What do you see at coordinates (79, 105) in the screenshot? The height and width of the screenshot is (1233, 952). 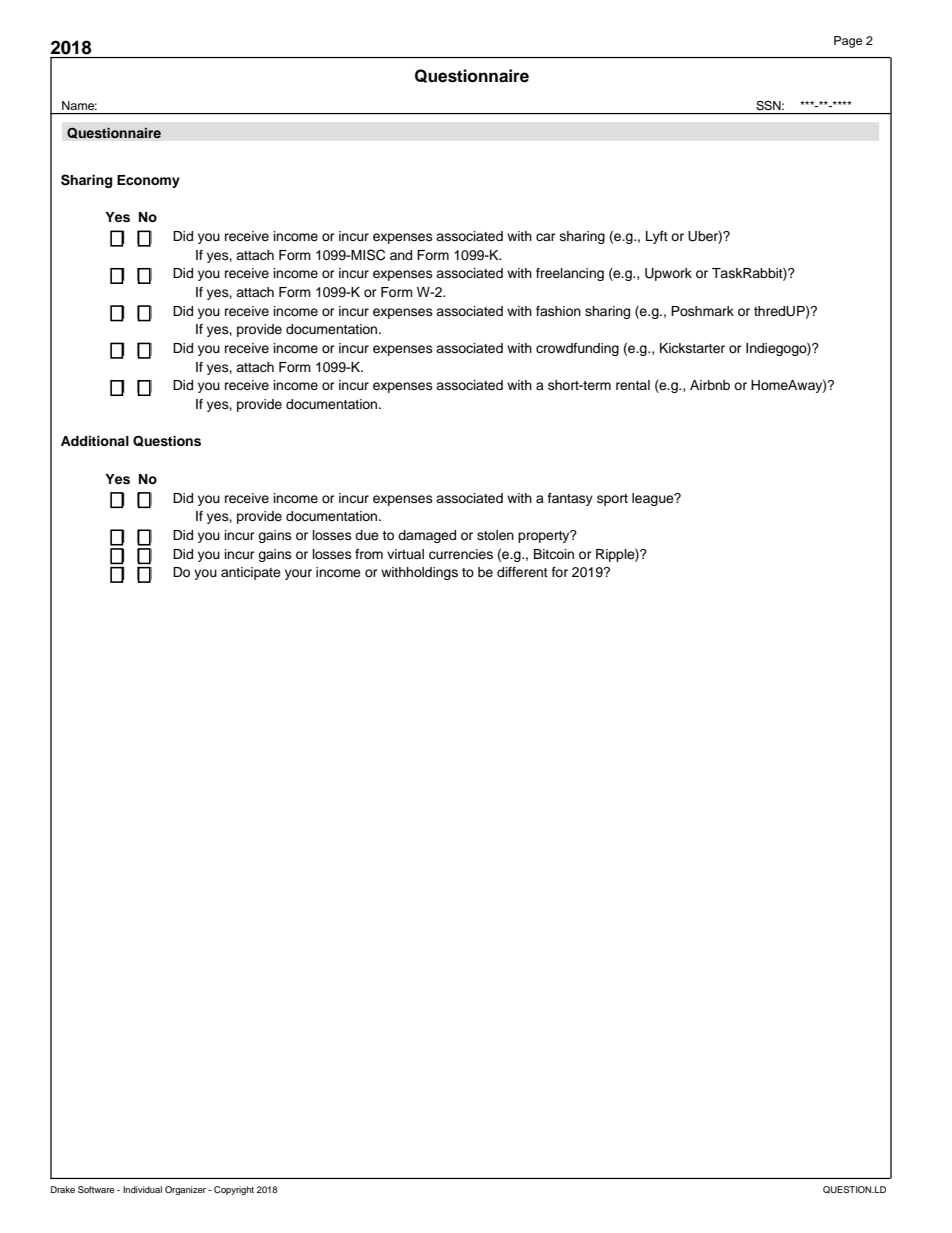 I see `Name` at bounding box center [79, 105].
